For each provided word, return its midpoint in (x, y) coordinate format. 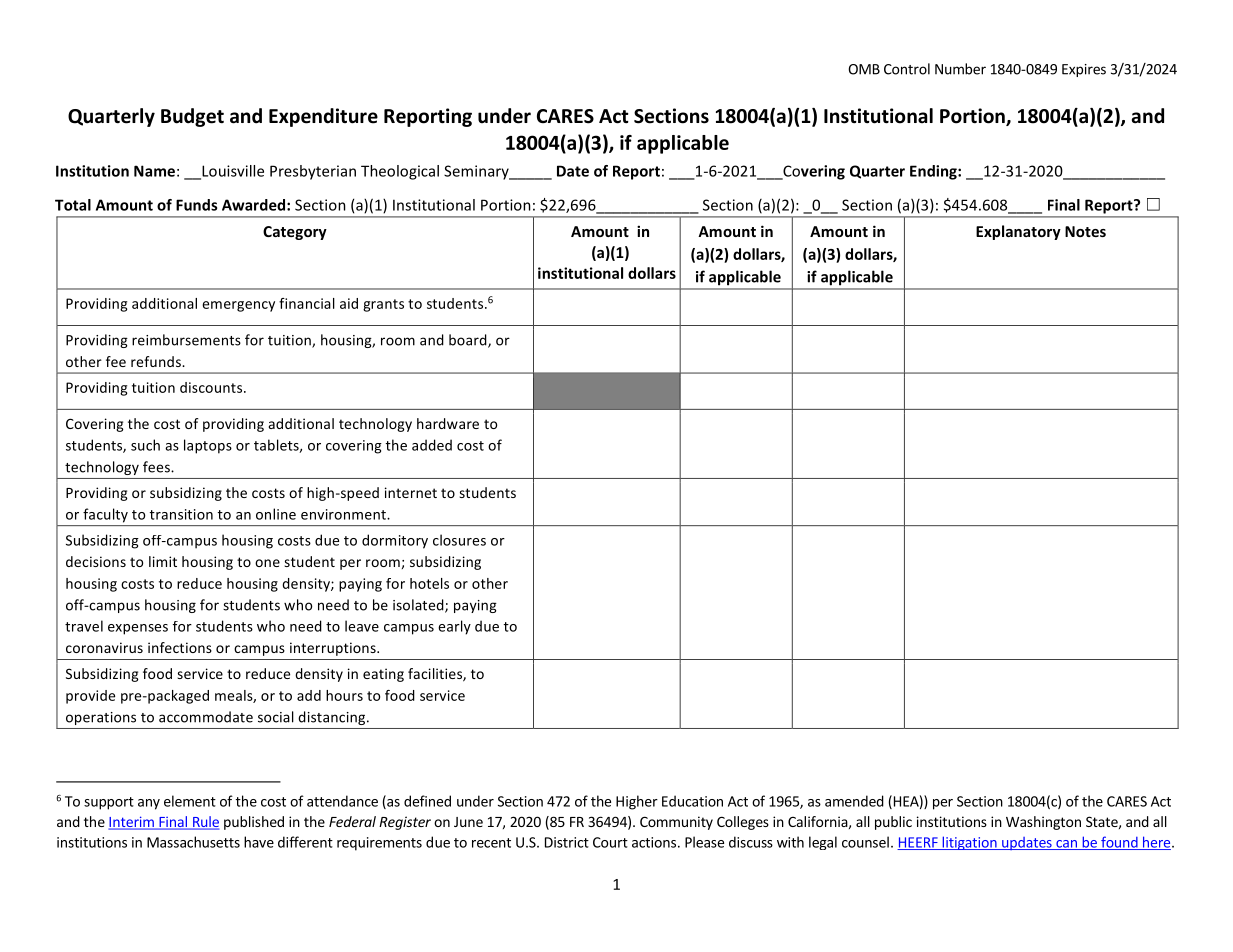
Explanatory (1018, 232)
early (454, 627)
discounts (212, 387)
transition (181, 514)
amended (854, 801)
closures (459, 540)
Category (295, 233)
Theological (400, 172)
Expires (1084, 70)
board (469, 341)
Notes (1085, 231)
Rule (204, 822)
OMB (864, 69)
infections (180, 647)
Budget (192, 117)
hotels (429, 583)
